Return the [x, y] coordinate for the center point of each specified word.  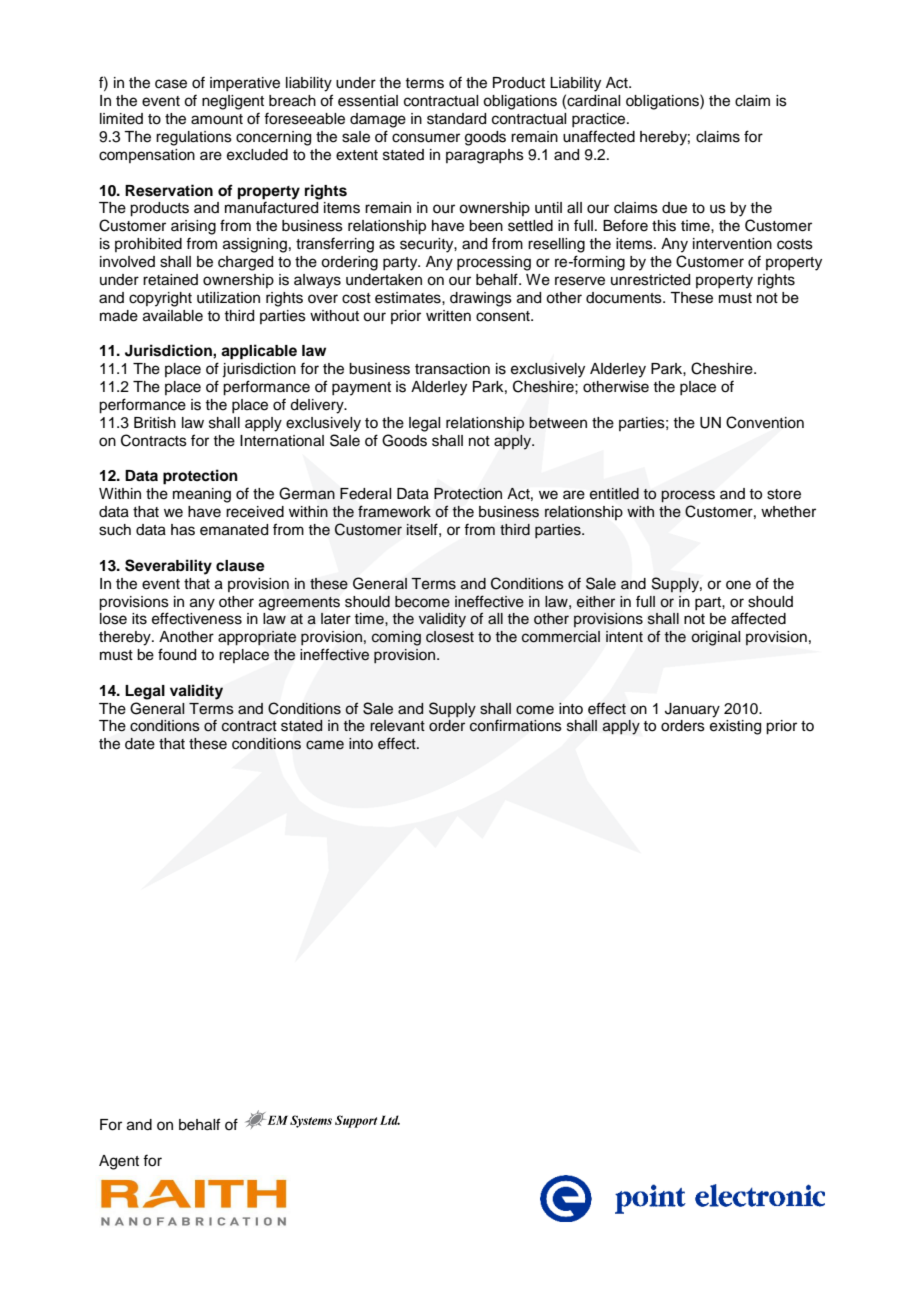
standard [456, 119]
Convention [765, 422]
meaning [202, 495]
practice [600, 120]
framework [394, 511]
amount [217, 119]
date [140, 744]
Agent [119, 1162]
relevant [397, 726]
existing [735, 727]
